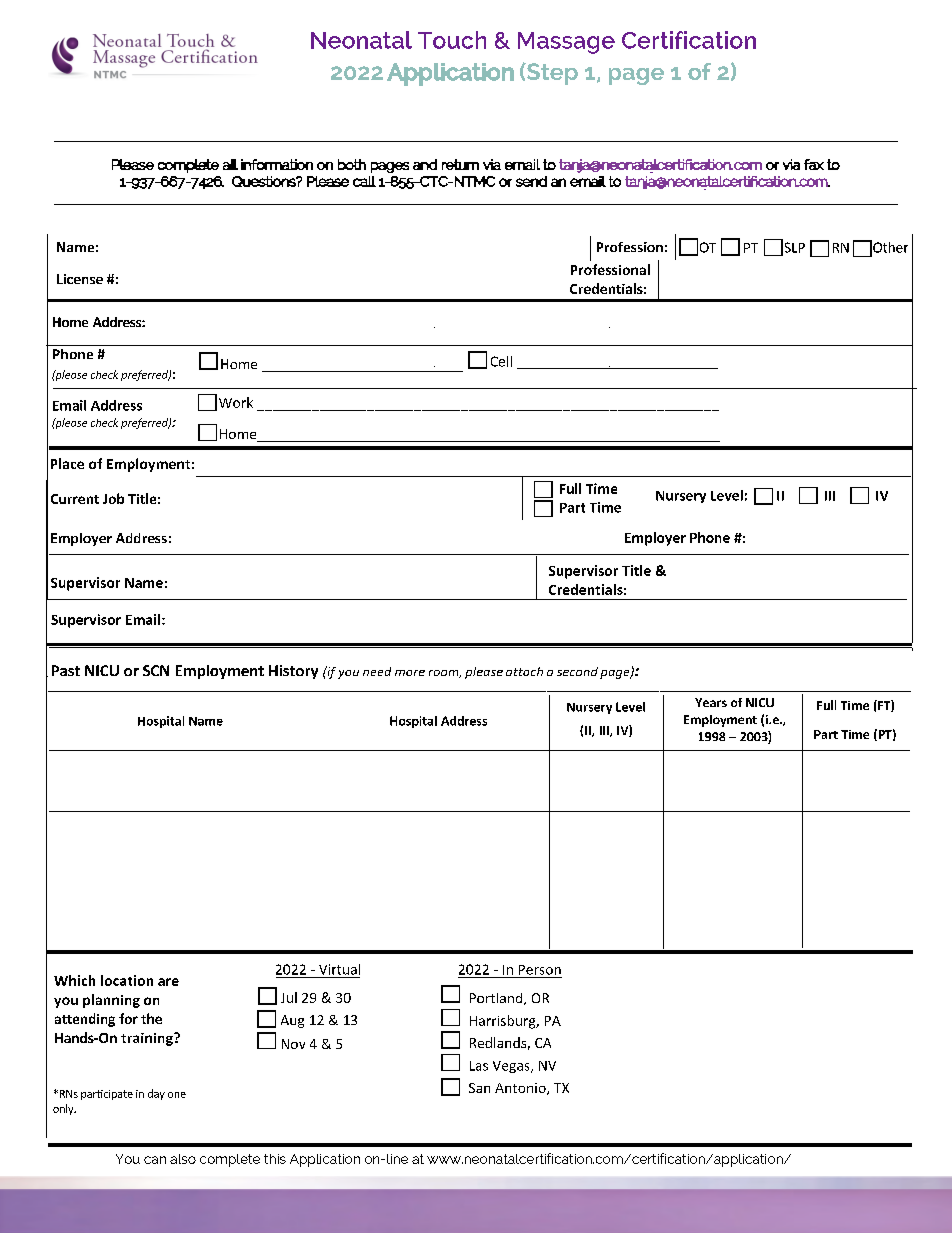  What do you see at coordinates (156, 1094) in the screenshot?
I see `day` at bounding box center [156, 1094].
